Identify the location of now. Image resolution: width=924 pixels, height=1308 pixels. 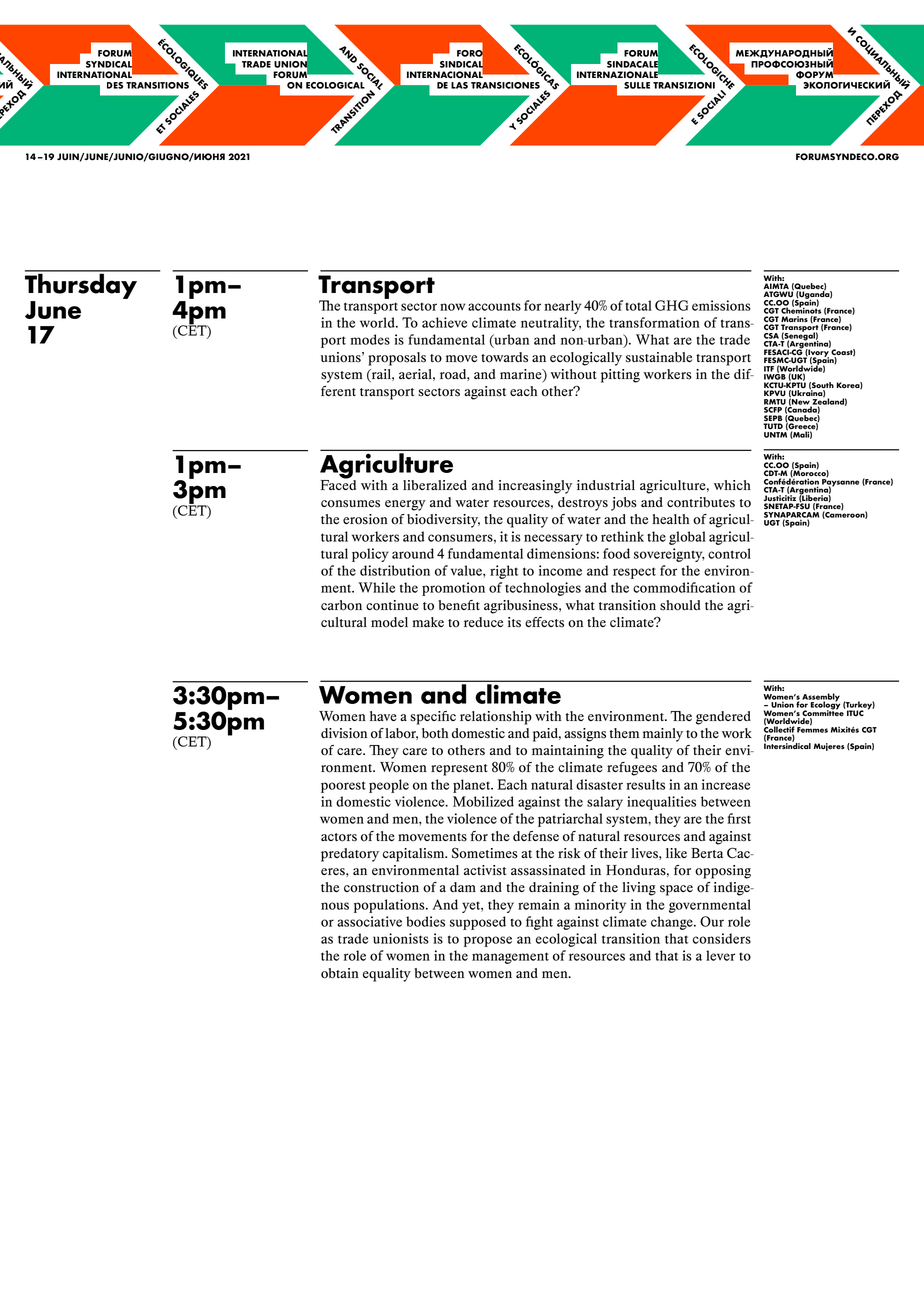
(452, 307).
